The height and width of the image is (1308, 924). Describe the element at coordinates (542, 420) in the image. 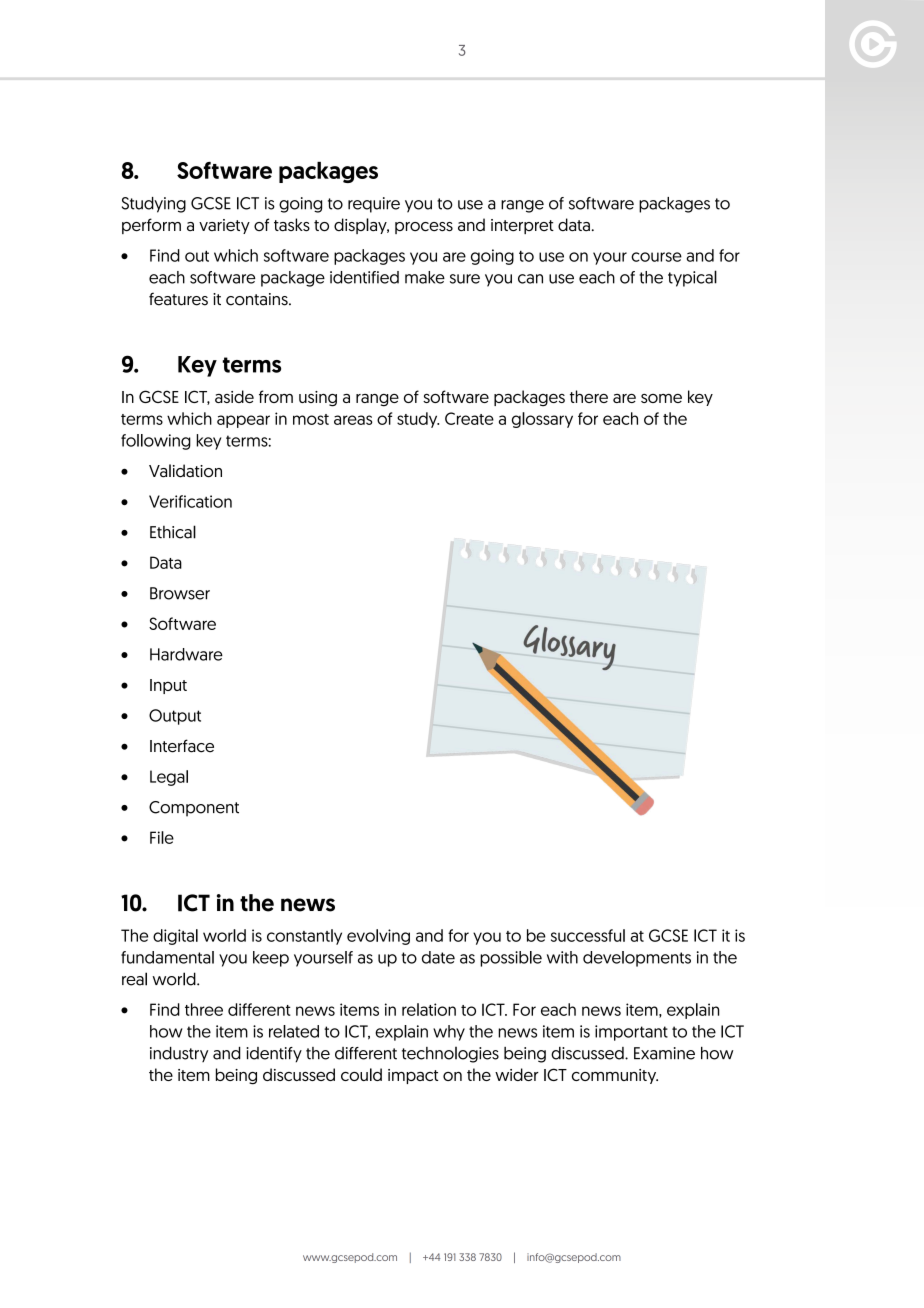

I see `glossary` at that location.
